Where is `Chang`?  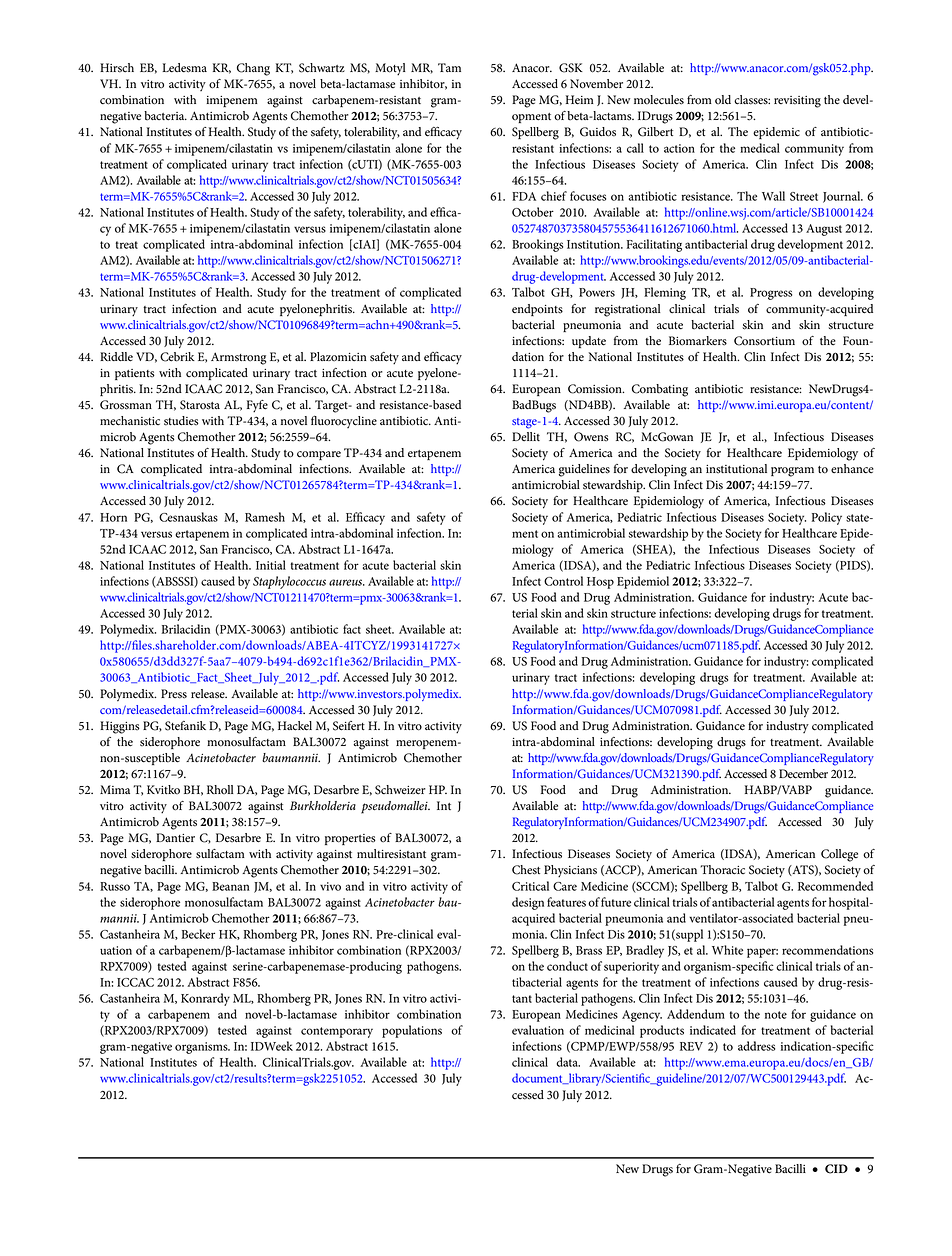 Chang is located at coordinates (253, 69).
